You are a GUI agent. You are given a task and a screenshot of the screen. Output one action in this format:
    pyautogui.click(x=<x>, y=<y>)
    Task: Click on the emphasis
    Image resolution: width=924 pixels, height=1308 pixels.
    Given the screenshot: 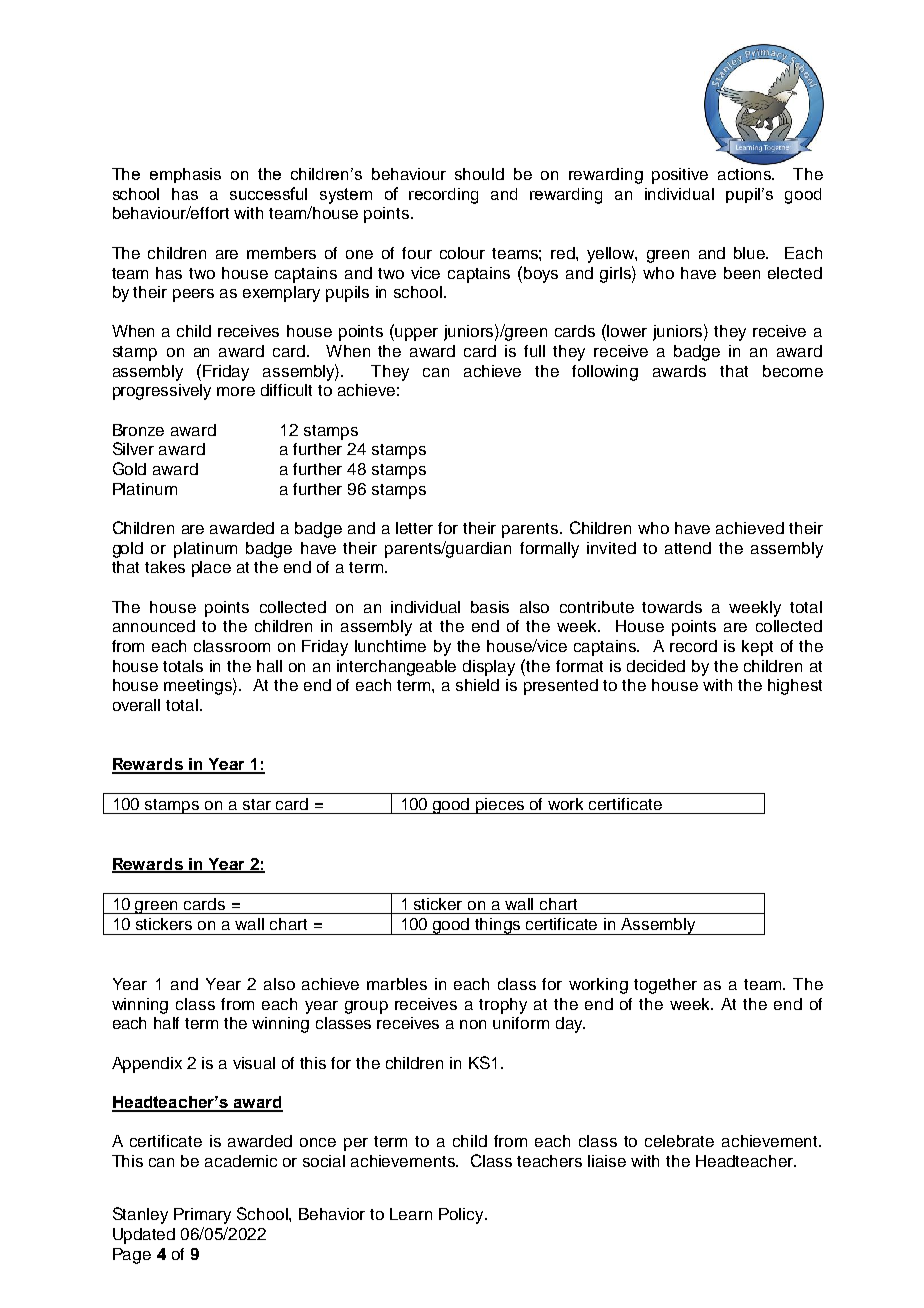 What is the action you would take?
    pyautogui.click(x=185, y=175)
